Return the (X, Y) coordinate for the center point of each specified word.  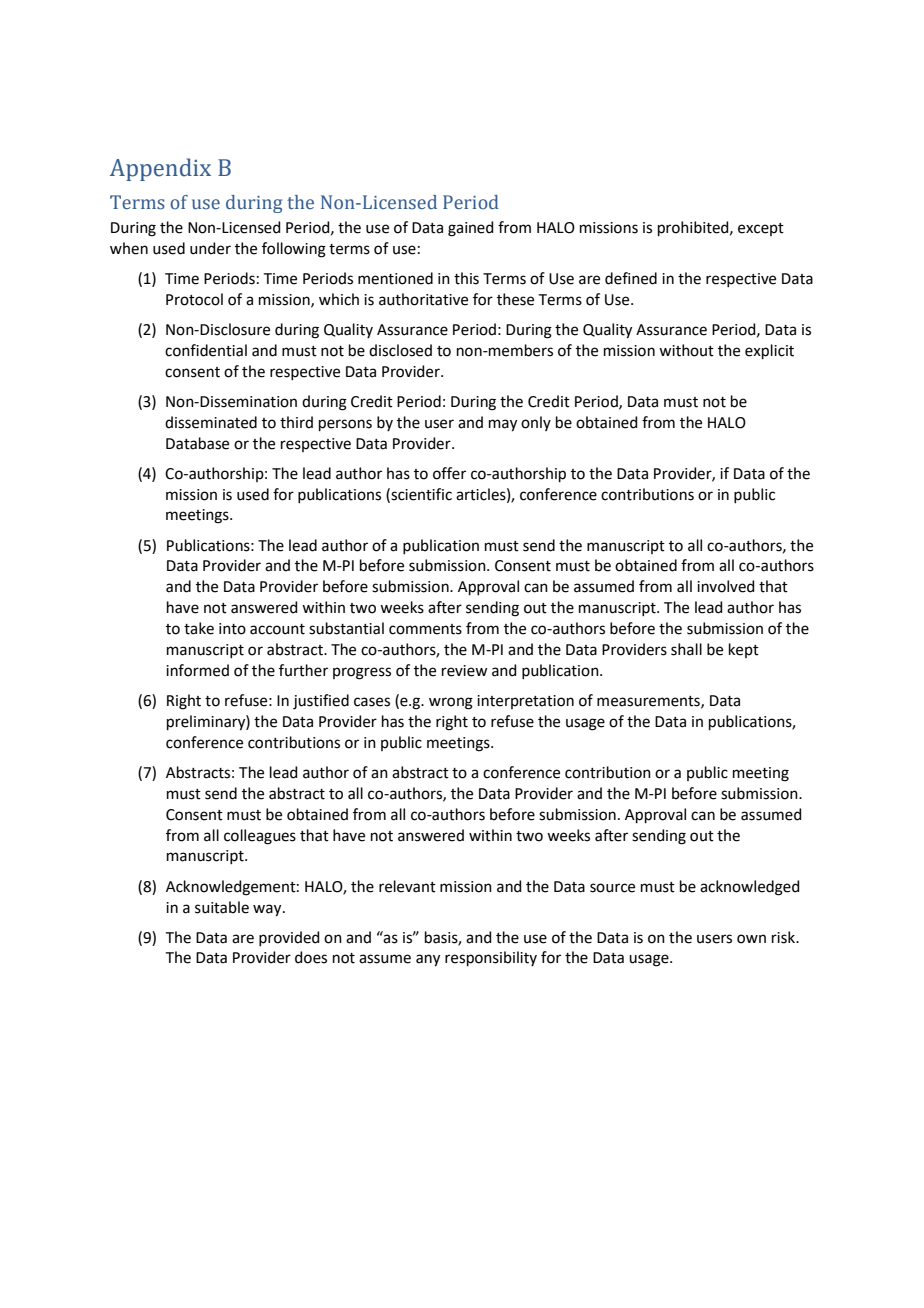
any (428, 960)
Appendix (160, 169)
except (761, 229)
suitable (222, 907)
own (751, 939)
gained (471, 229)
